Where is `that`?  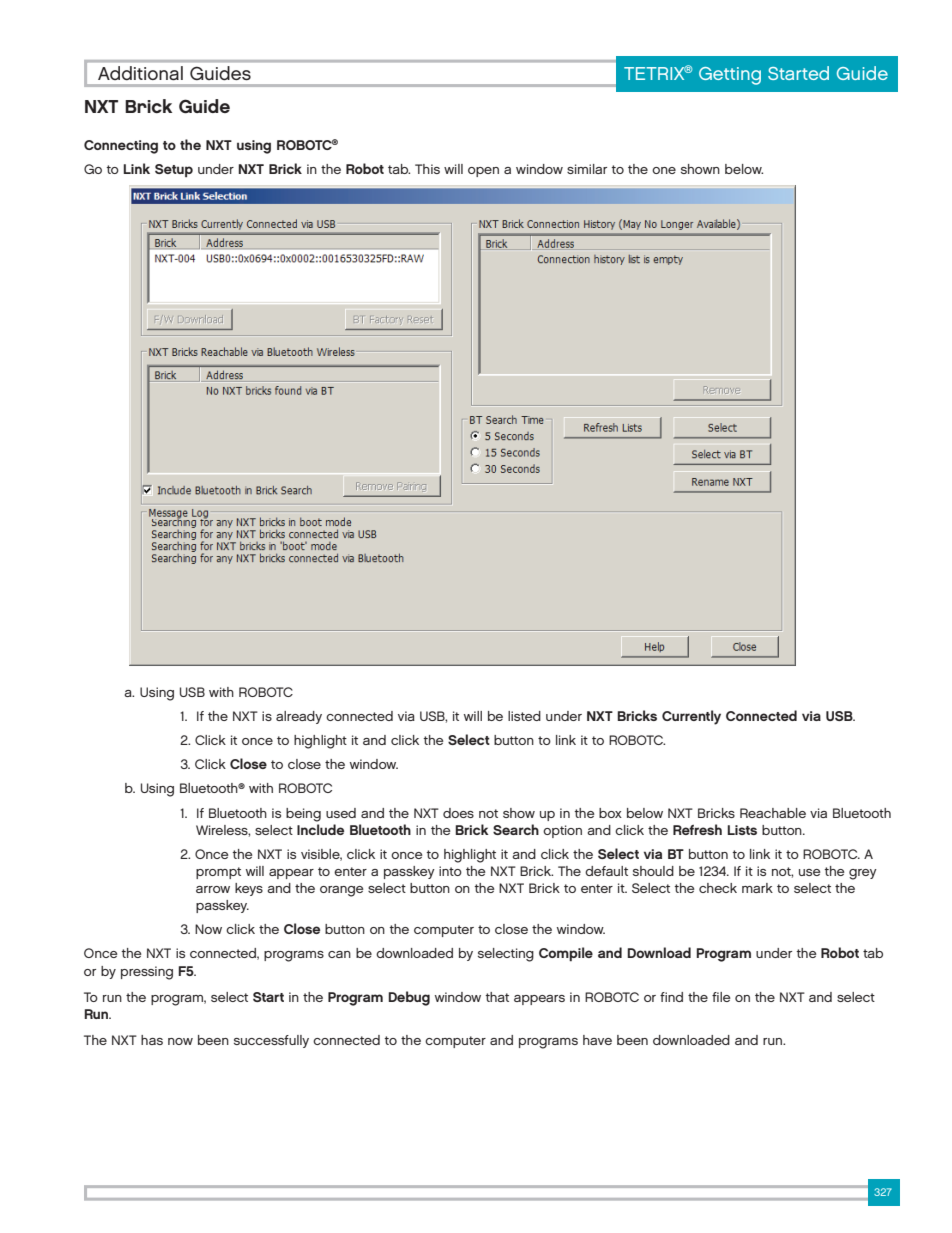 that is located at coordinates (497, 997).
